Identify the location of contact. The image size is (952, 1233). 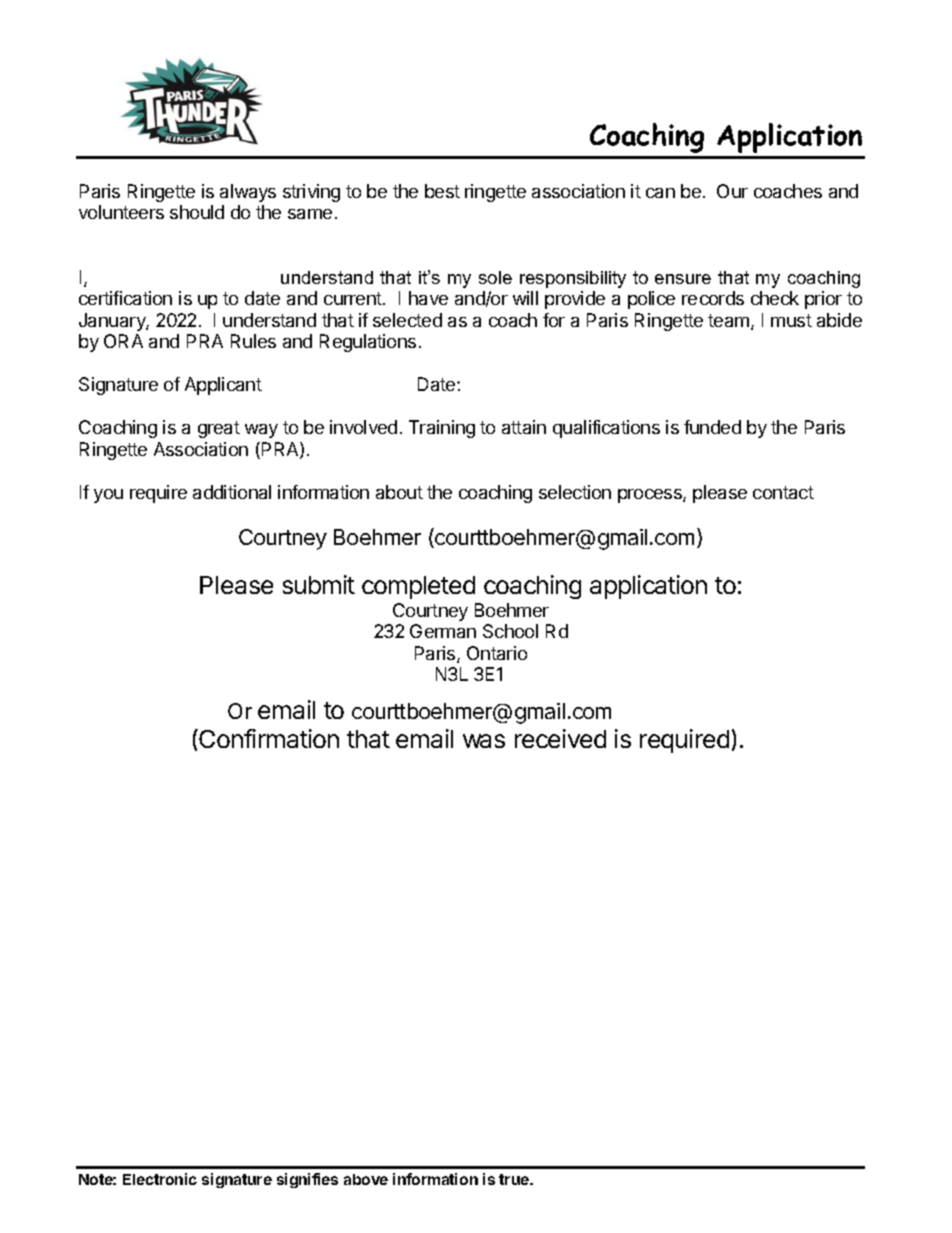
(783, 492).
